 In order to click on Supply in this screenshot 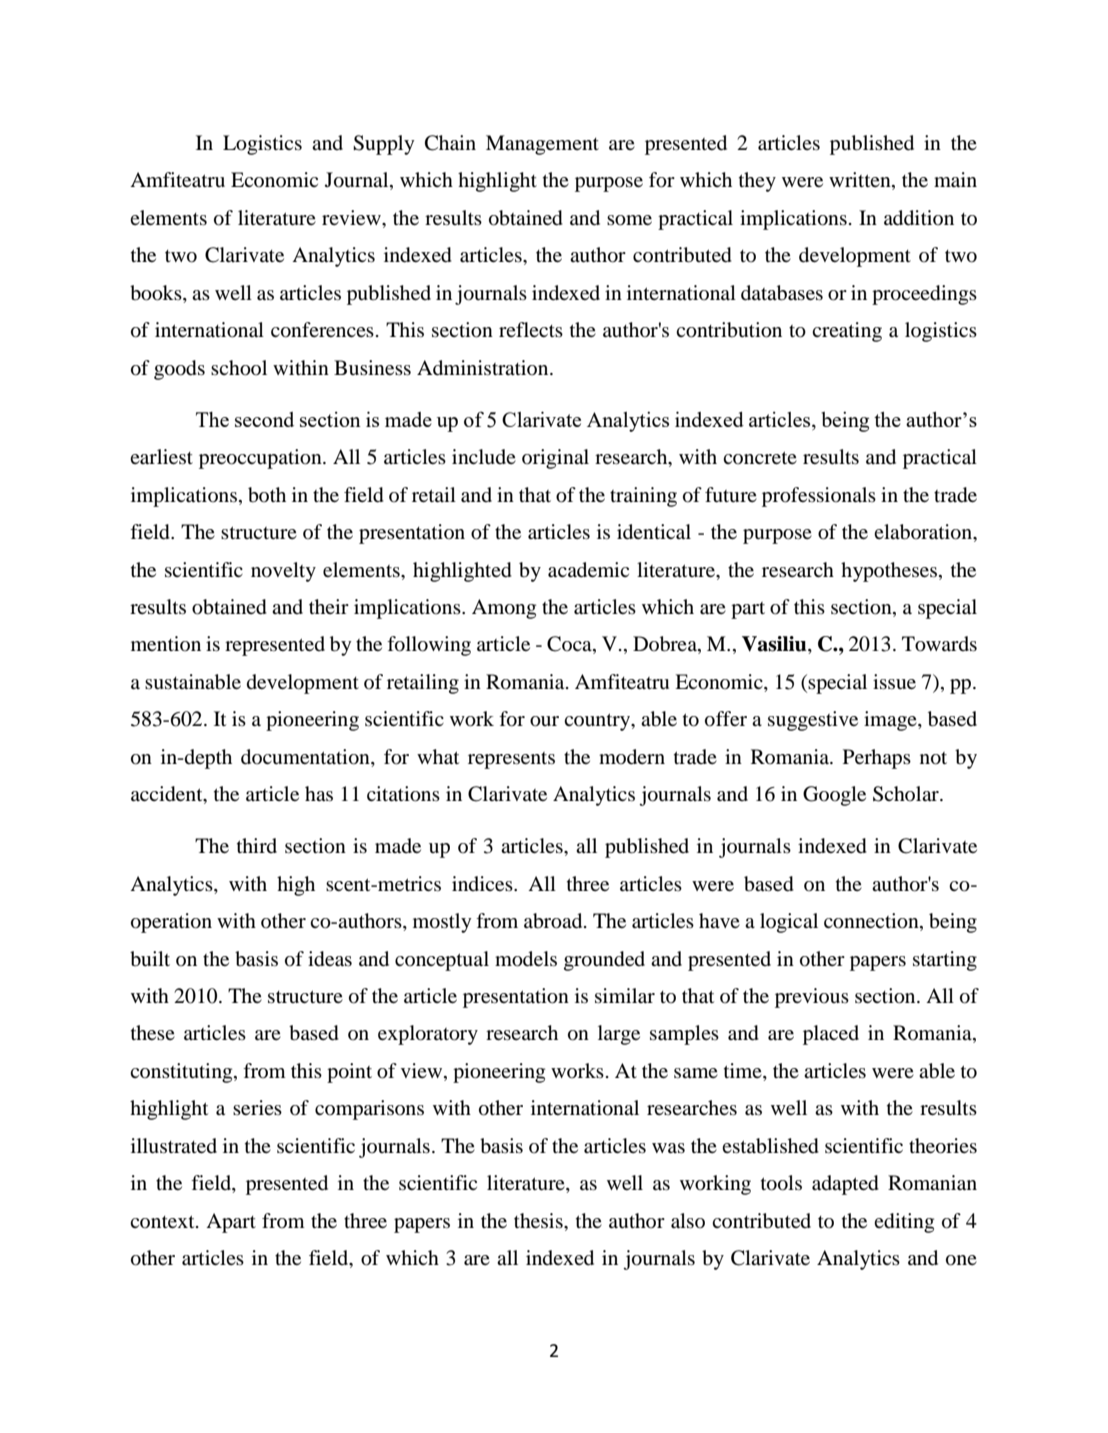, I will do `click(384, 145)`.
